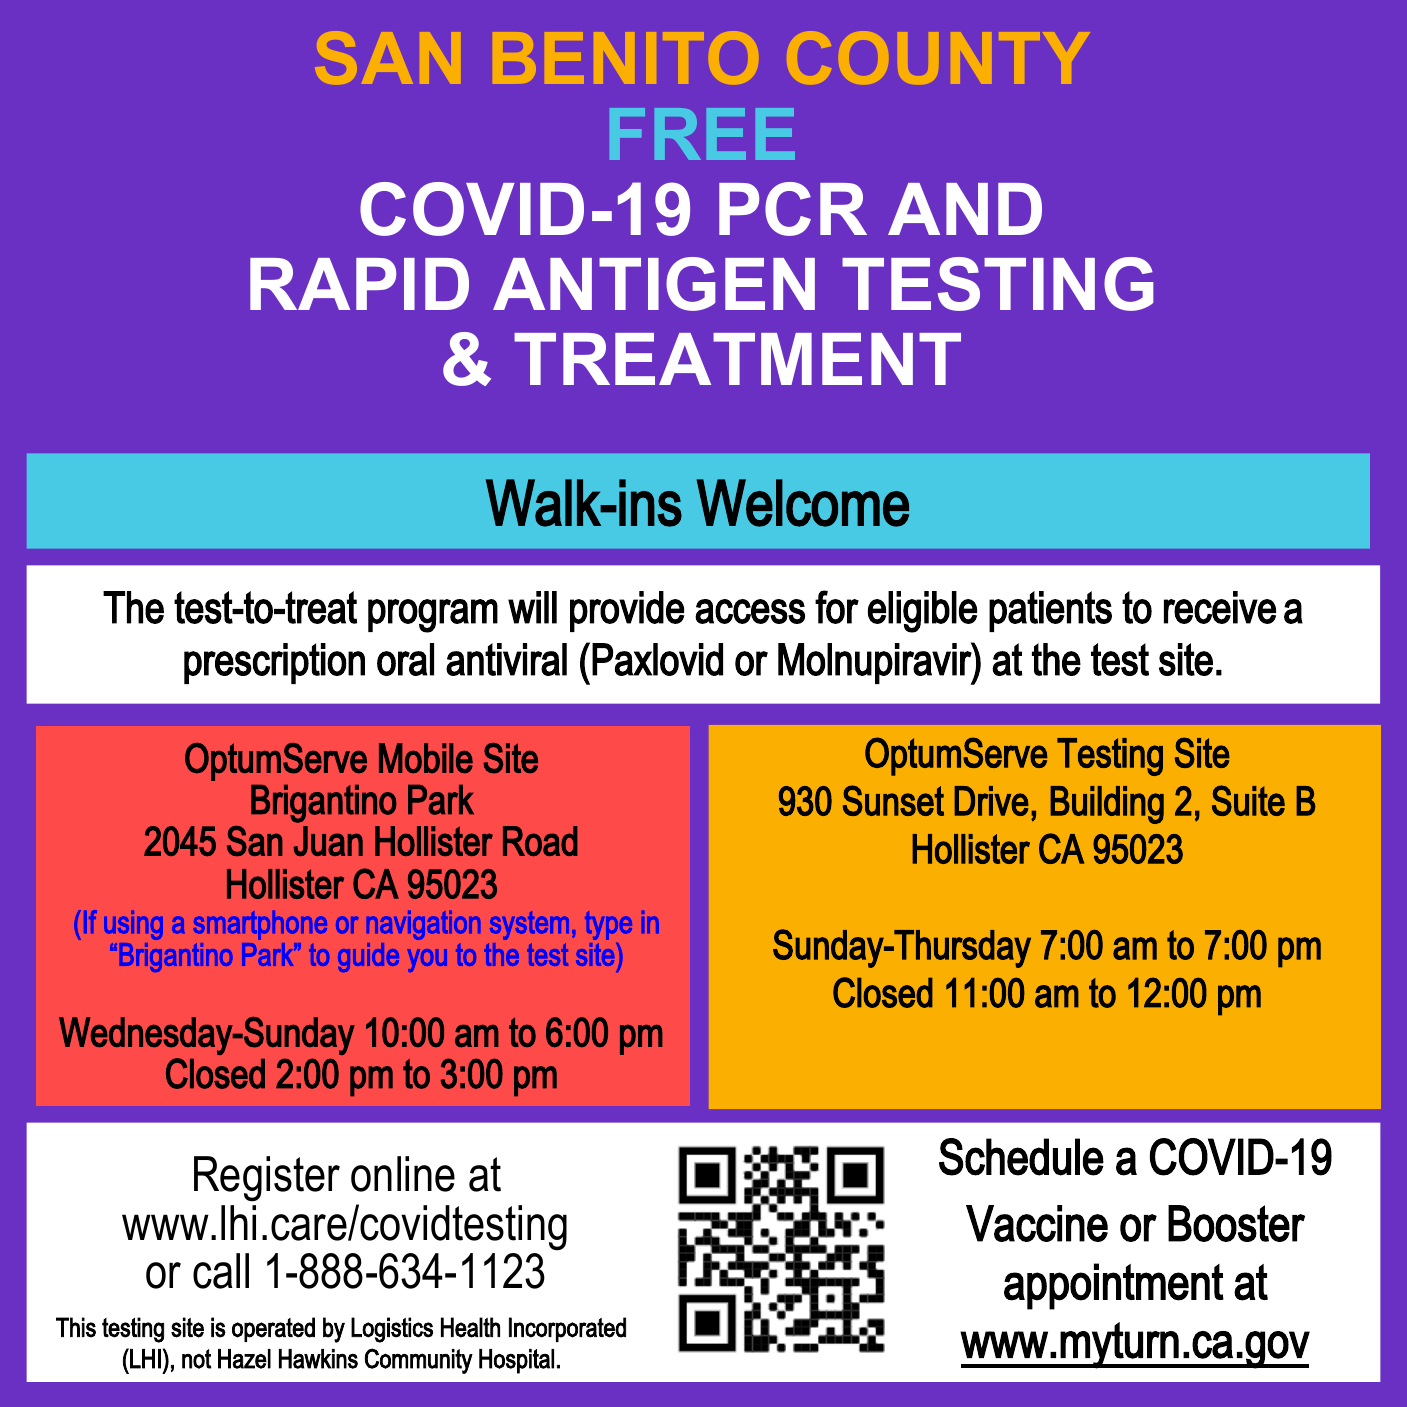 The image size is (1407, 1407). Describe the element at coordinates (359, 284) in the page. I see `RAPID` at that location.
